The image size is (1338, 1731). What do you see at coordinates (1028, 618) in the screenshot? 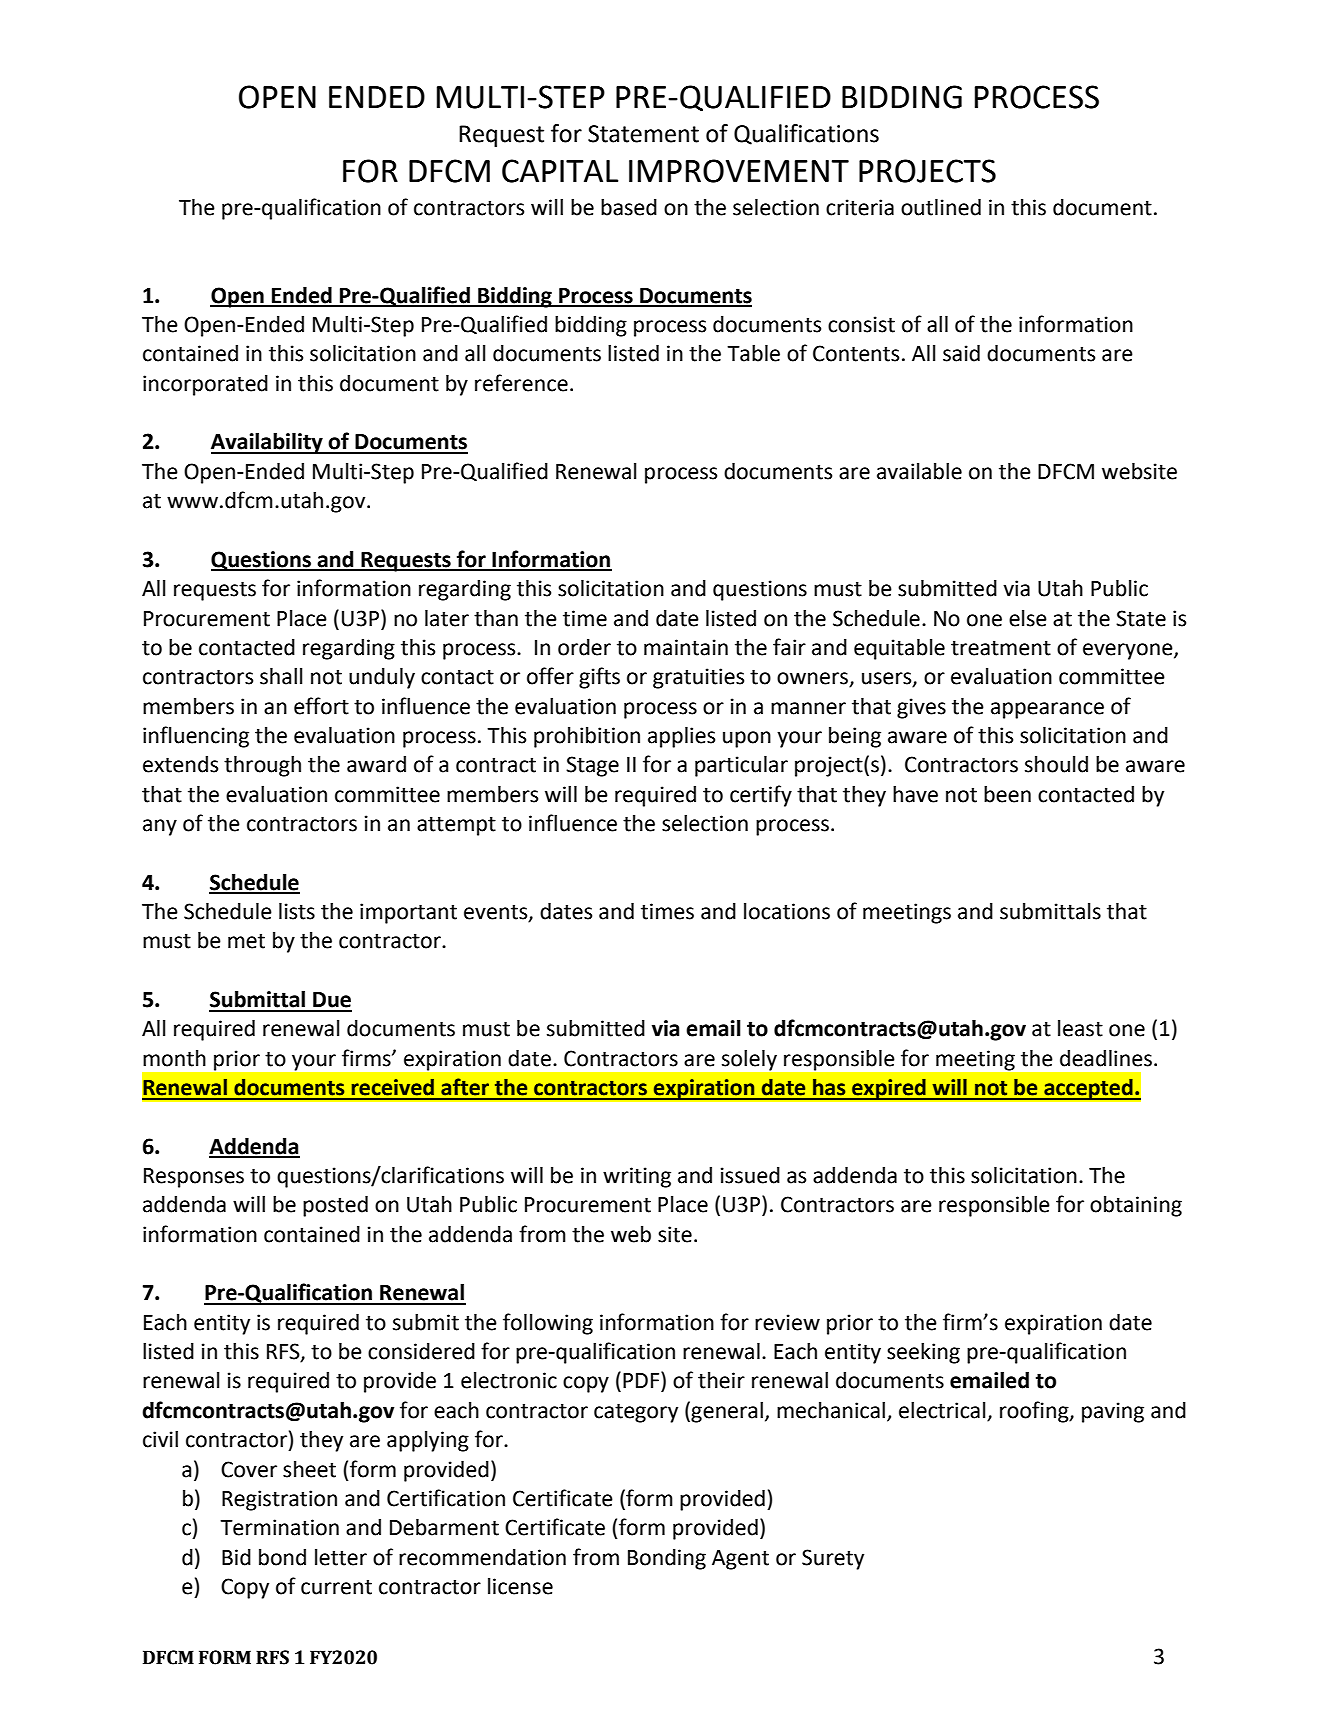
I see `else` at bounding box center [1028, 618].
